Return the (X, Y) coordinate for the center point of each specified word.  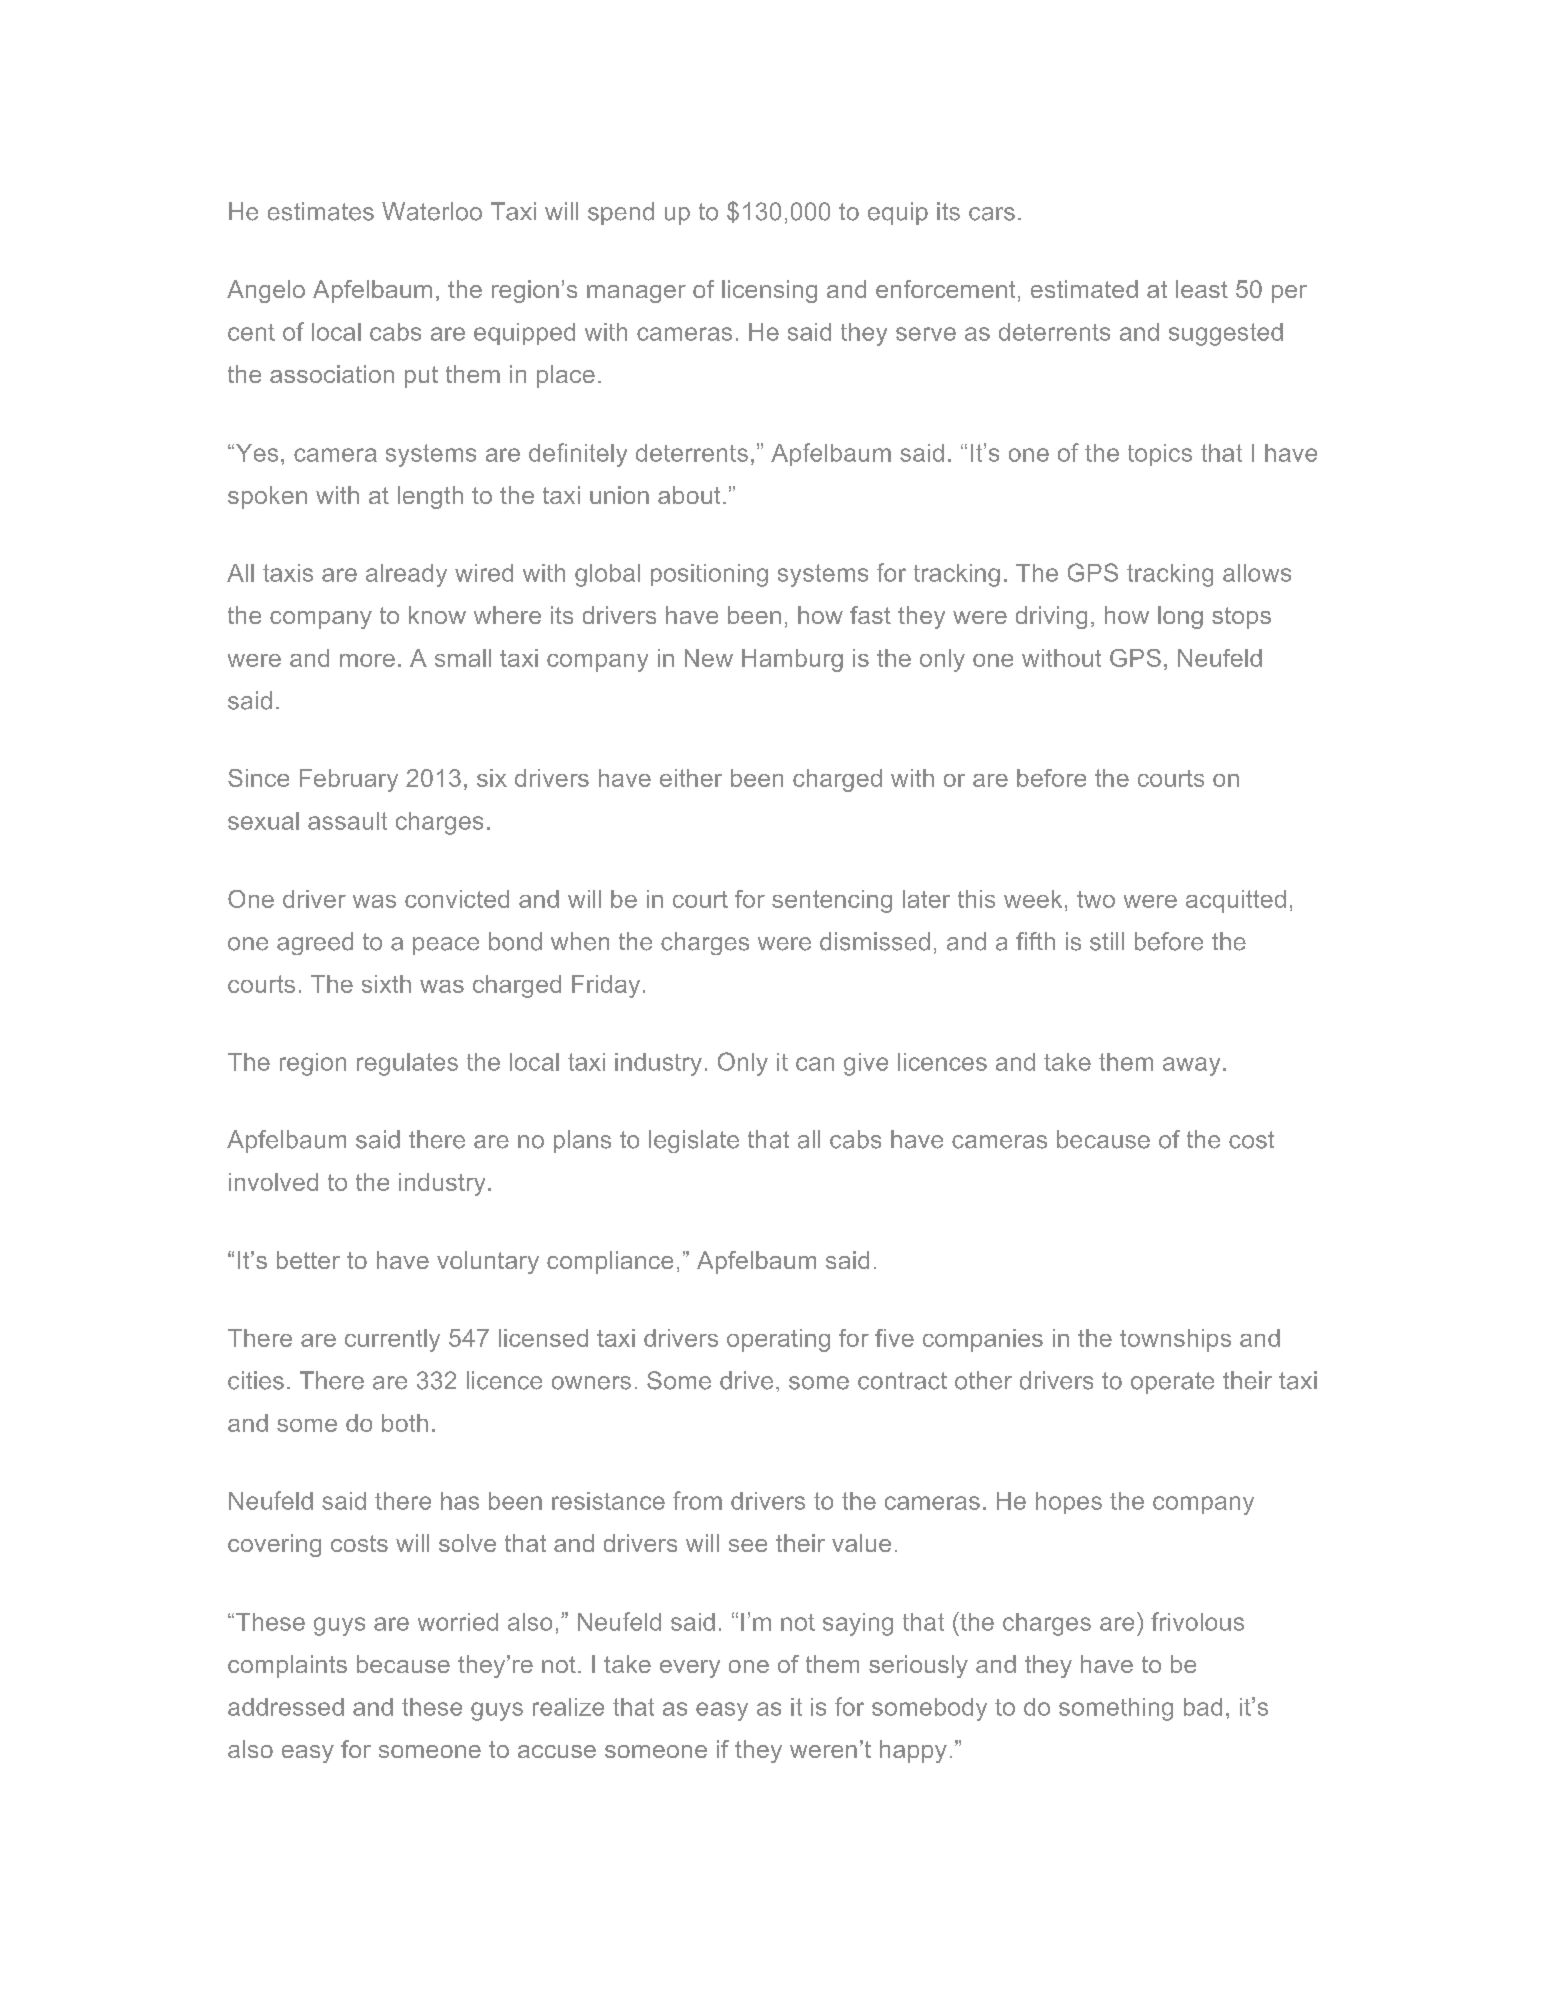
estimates (321, 211)
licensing (769, 291)
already (406, 575)
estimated (1084, 289)
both (405, 1423)
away (1191, 1066)
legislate (694, 1141)
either (691, 778)
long (1180, 617)
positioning (709, 575)
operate (1172, 1383)
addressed (286, 1707)
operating (778, 1340)
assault (347, 821)
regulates (407, 1064)
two (1096, 899)
